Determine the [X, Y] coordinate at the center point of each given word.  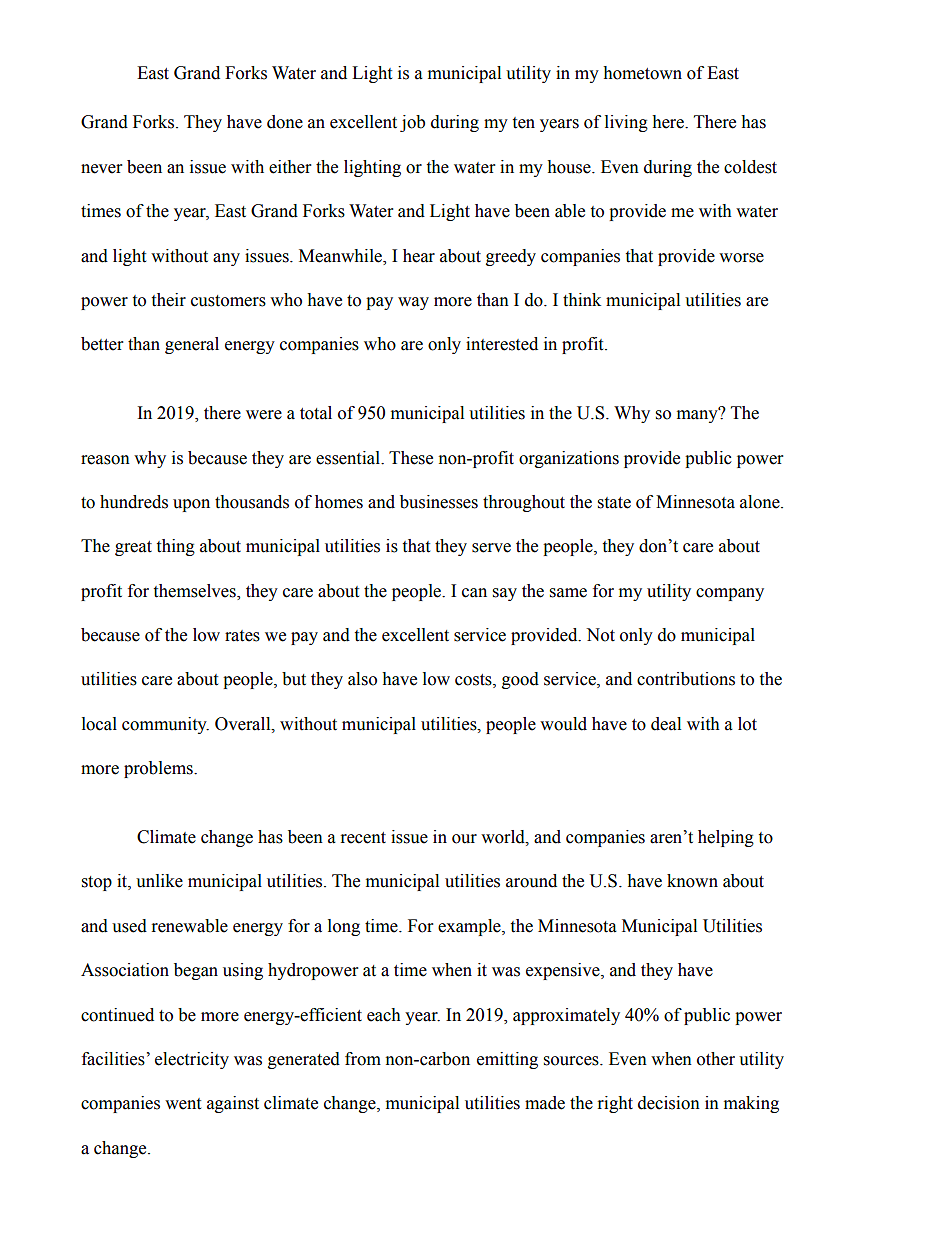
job [412, 123]
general [192, 345]
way [413, 303]
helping [726, 838]
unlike [159, 881]
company [730, 594]
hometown [642, 73]
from [363, 1059]
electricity [192, 1060]
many [698, 415]
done [285, 122]
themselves [195, 591]
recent [363, 838]
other [716, 1059]
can [474, 593]
